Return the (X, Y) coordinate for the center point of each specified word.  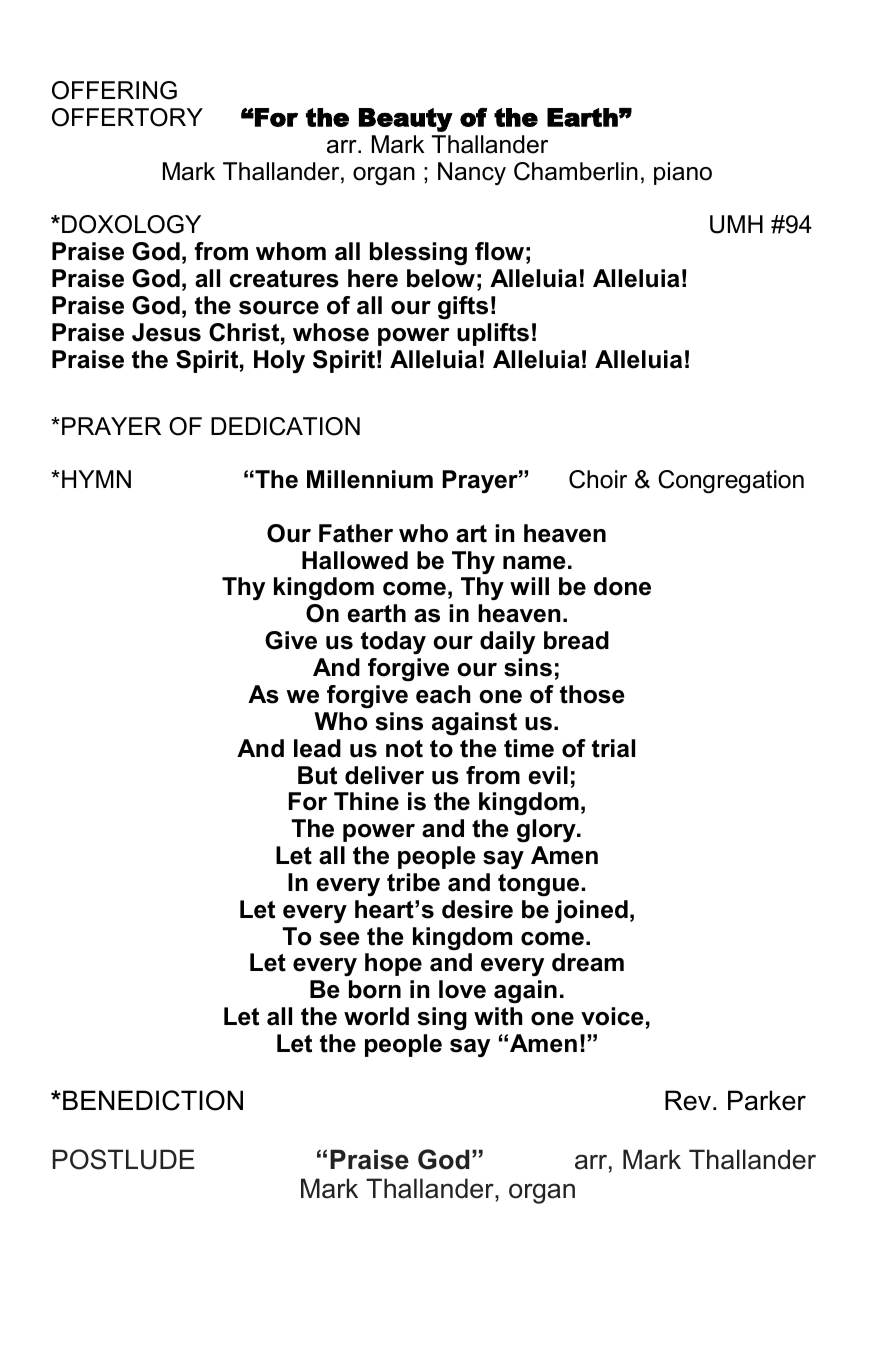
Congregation (731, 482)
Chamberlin (576, 171)
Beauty (406, 120)
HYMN (96, 479)
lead (317, 748)
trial (613, 748)
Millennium (370, 479)
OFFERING (114, 90)
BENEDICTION (153, 1100)
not (404, 749)
